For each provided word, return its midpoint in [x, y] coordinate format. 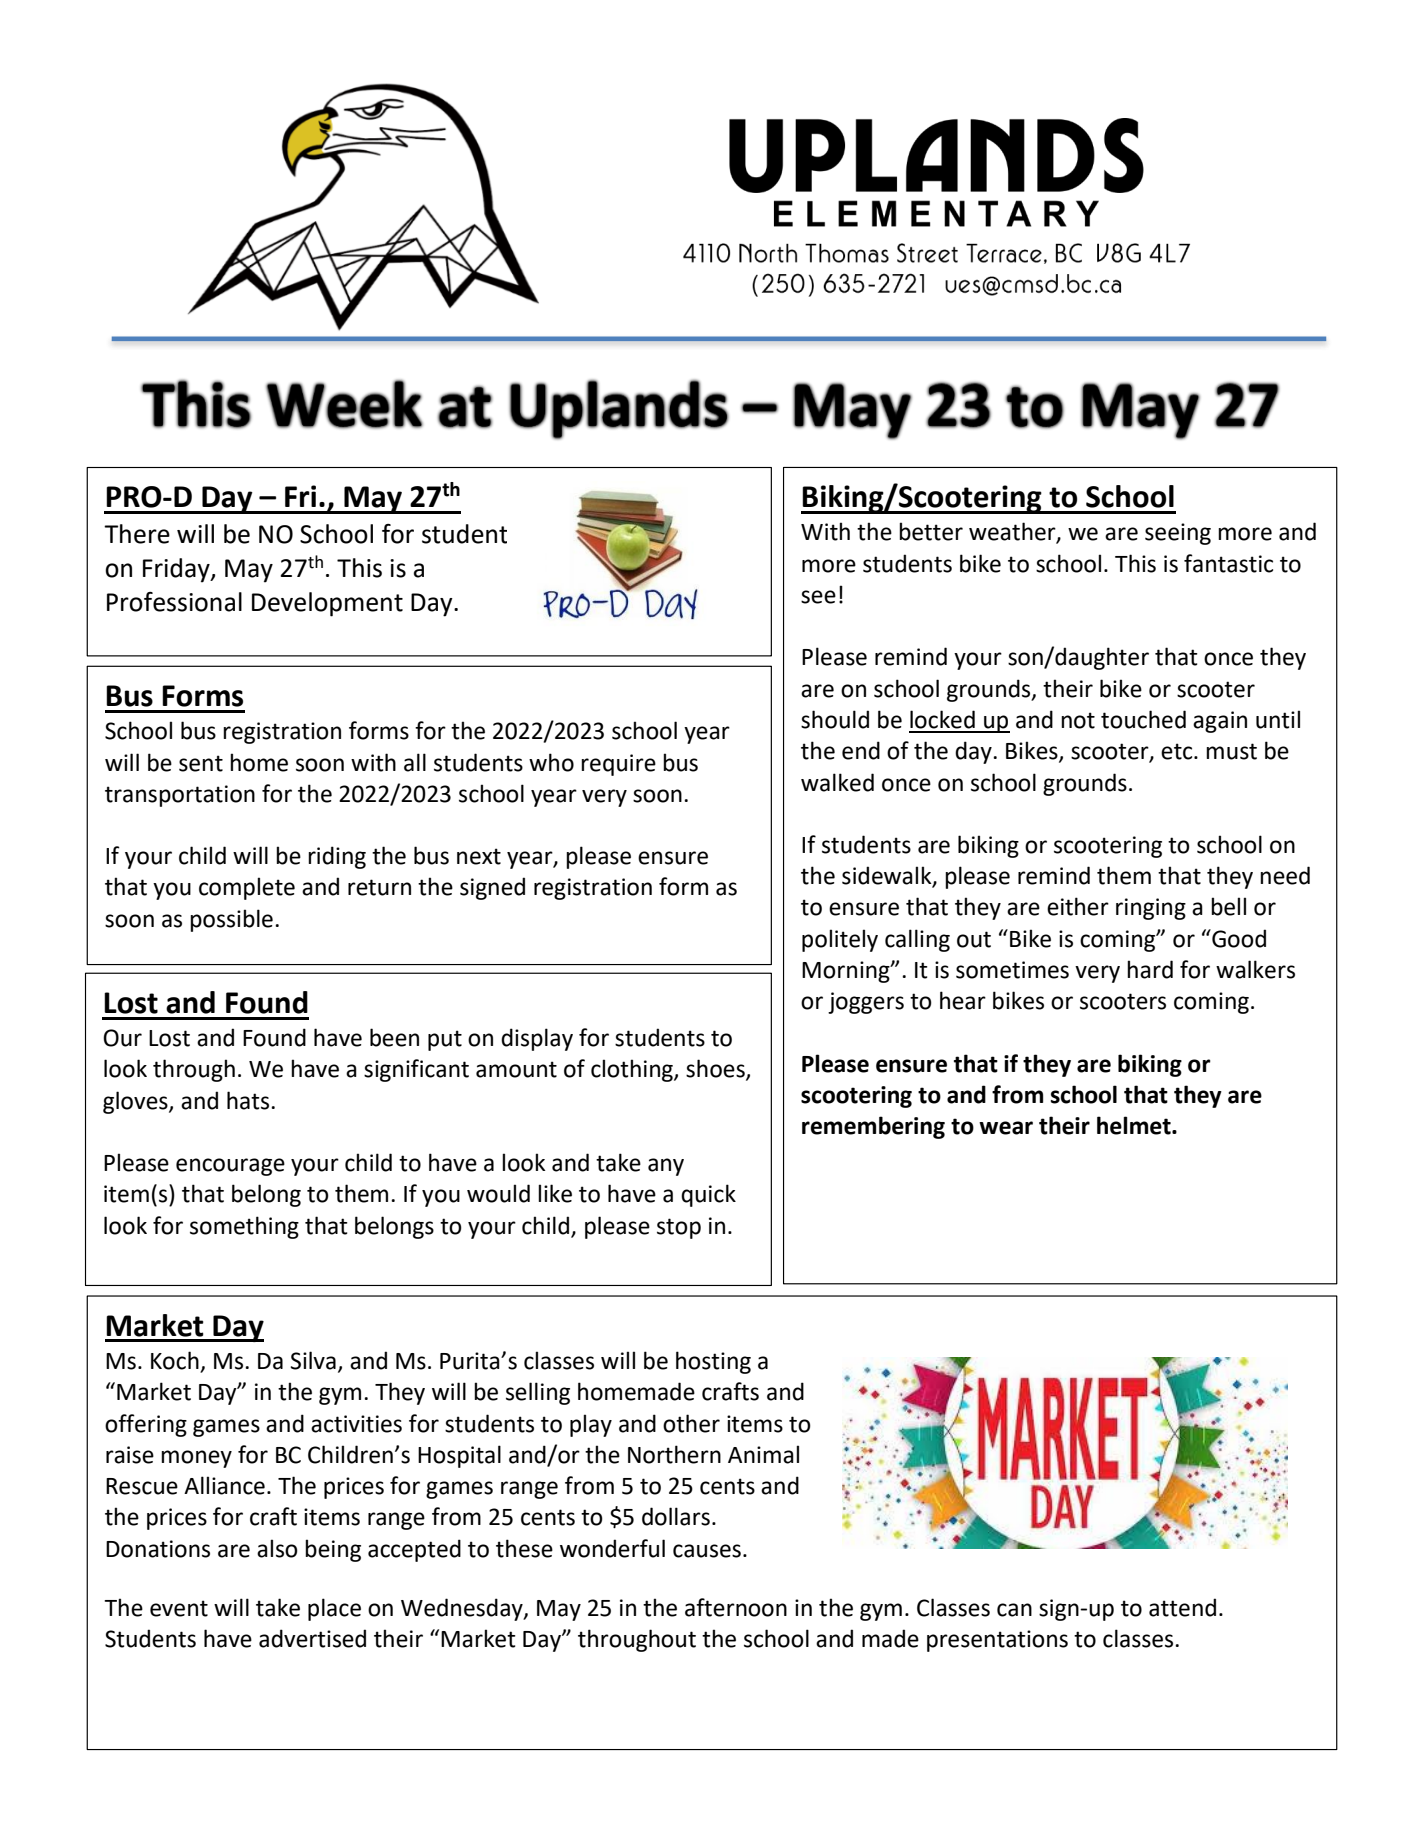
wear [1006, 1128]
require [618, 765]
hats [249, 1100]
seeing [1178, 534]
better [931, 531]
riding [337, 857]
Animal [763, 1454]
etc [1178, 751]
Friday [177, 570]
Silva [313, 1360]
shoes [716, 1069]
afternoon [736, 1607]
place [334, 1609]
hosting [713, 1362]
